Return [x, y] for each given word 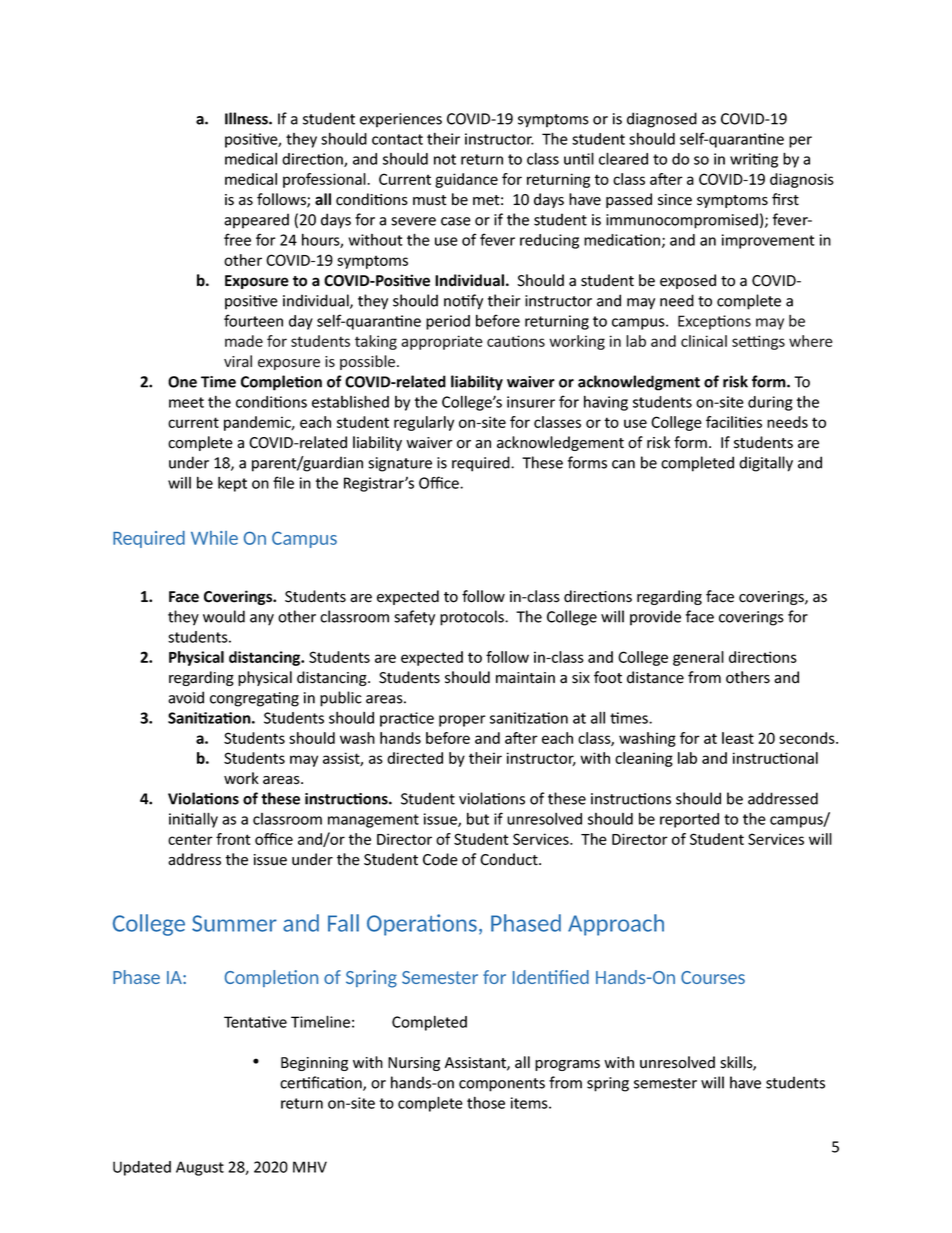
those [486, 1102]
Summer [234, 923]
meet [186, 402]
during [770, 403]
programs [567, 1065]
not [445, 159]
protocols [473, 618]
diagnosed [662, 120]
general [698, 658]
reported [689, 820]
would [224, 616]
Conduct [510, 859]
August [200, 1168]
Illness [247, 118]
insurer [531, 402]
